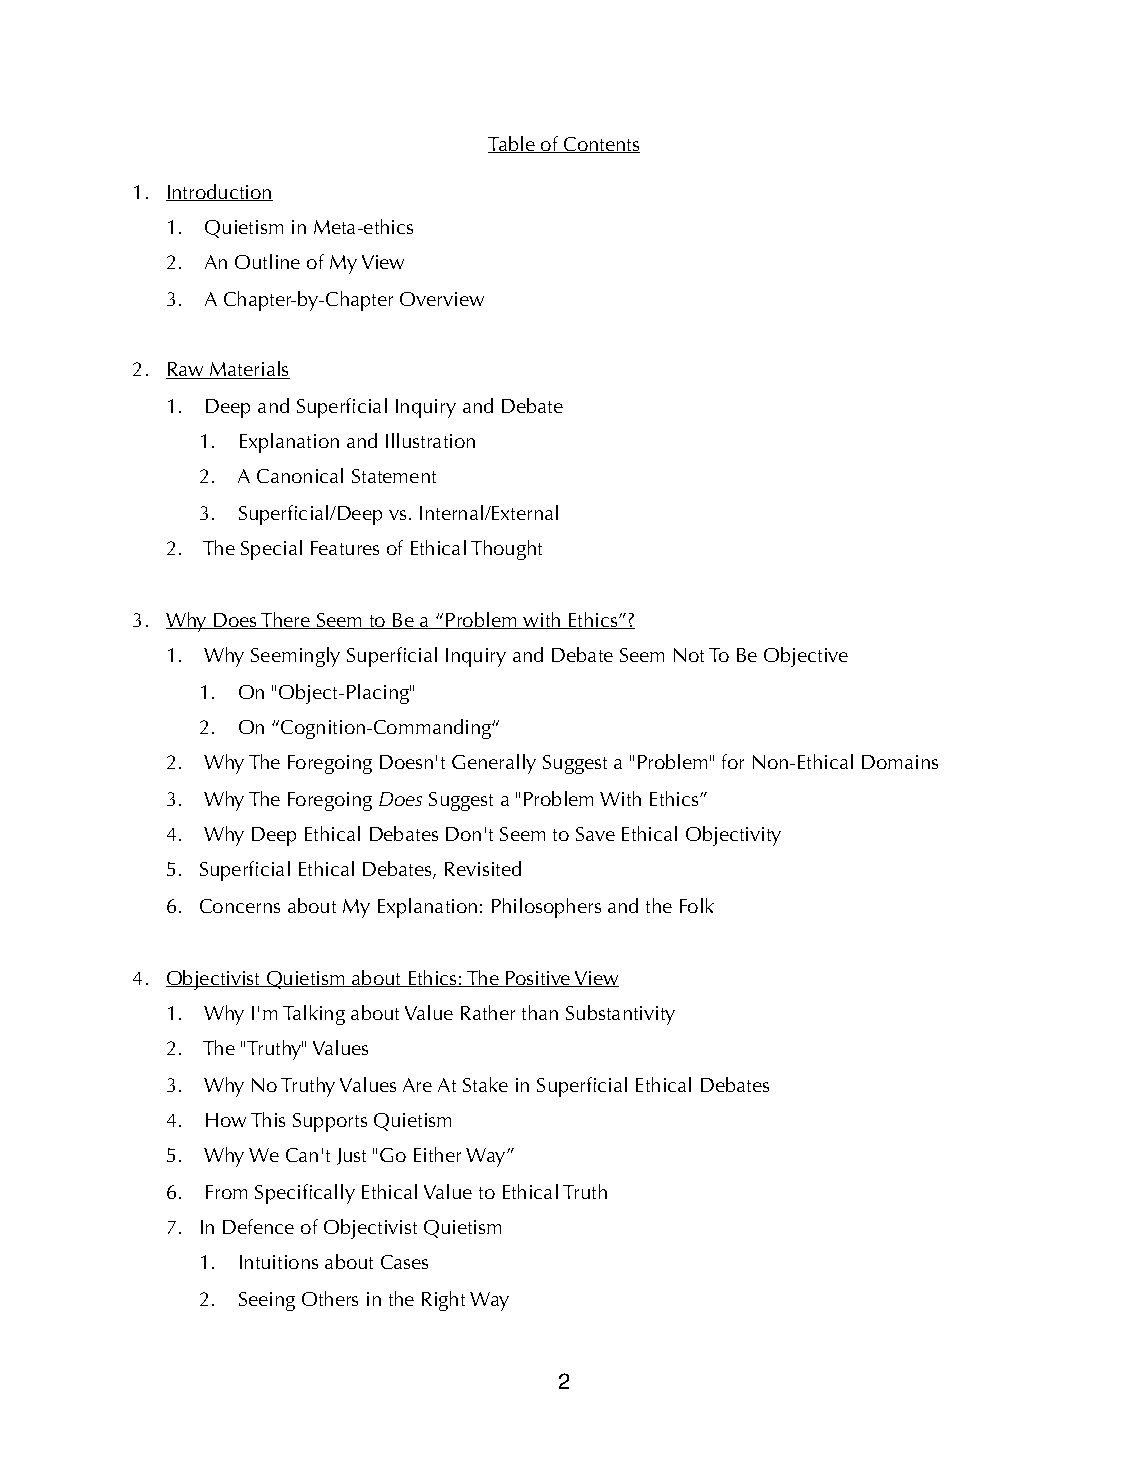  Describe the element at coordinates (601, 145) in the screenshot. I see `Contents` at that location.
